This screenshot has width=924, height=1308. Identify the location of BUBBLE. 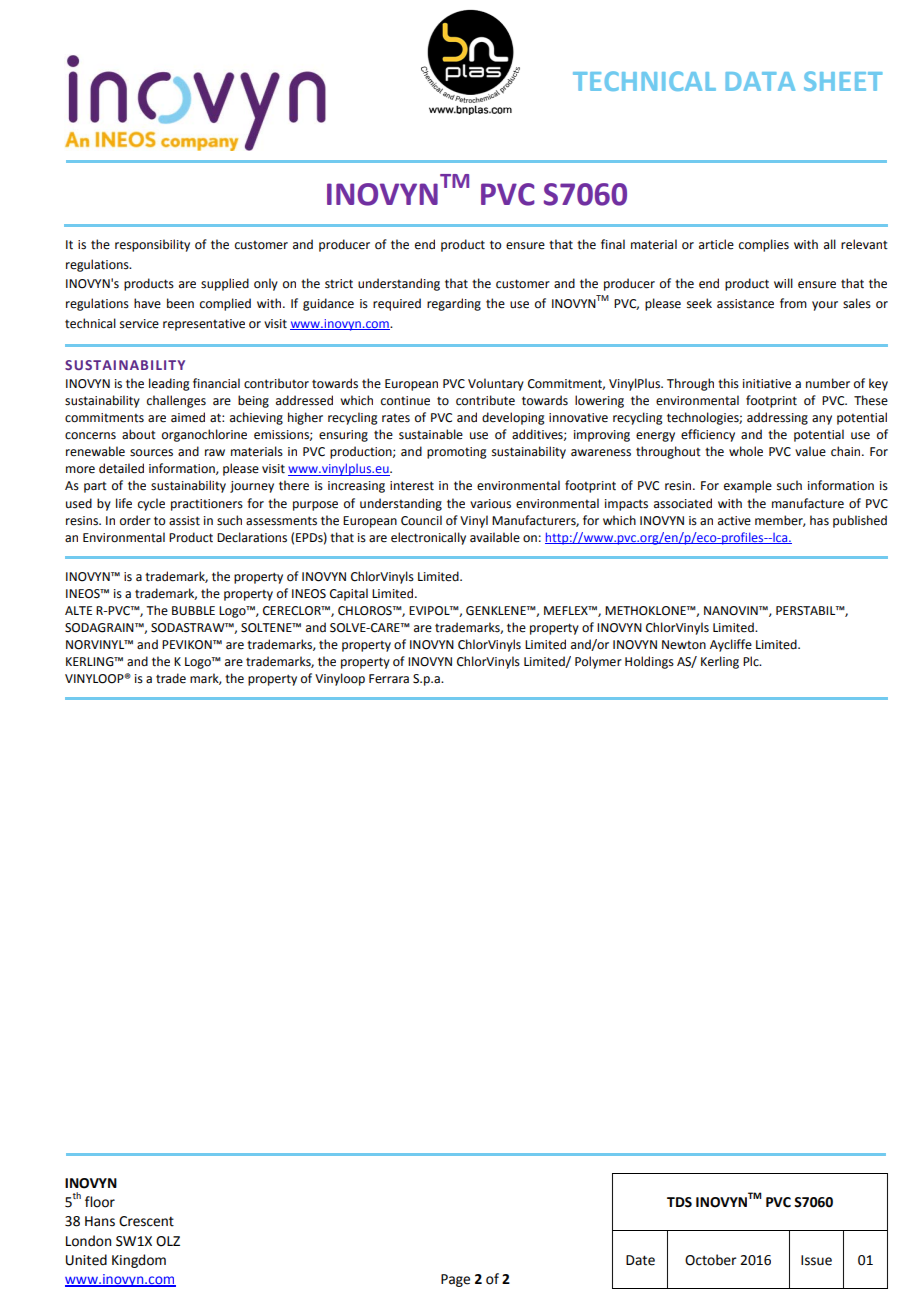
(193, 611).
